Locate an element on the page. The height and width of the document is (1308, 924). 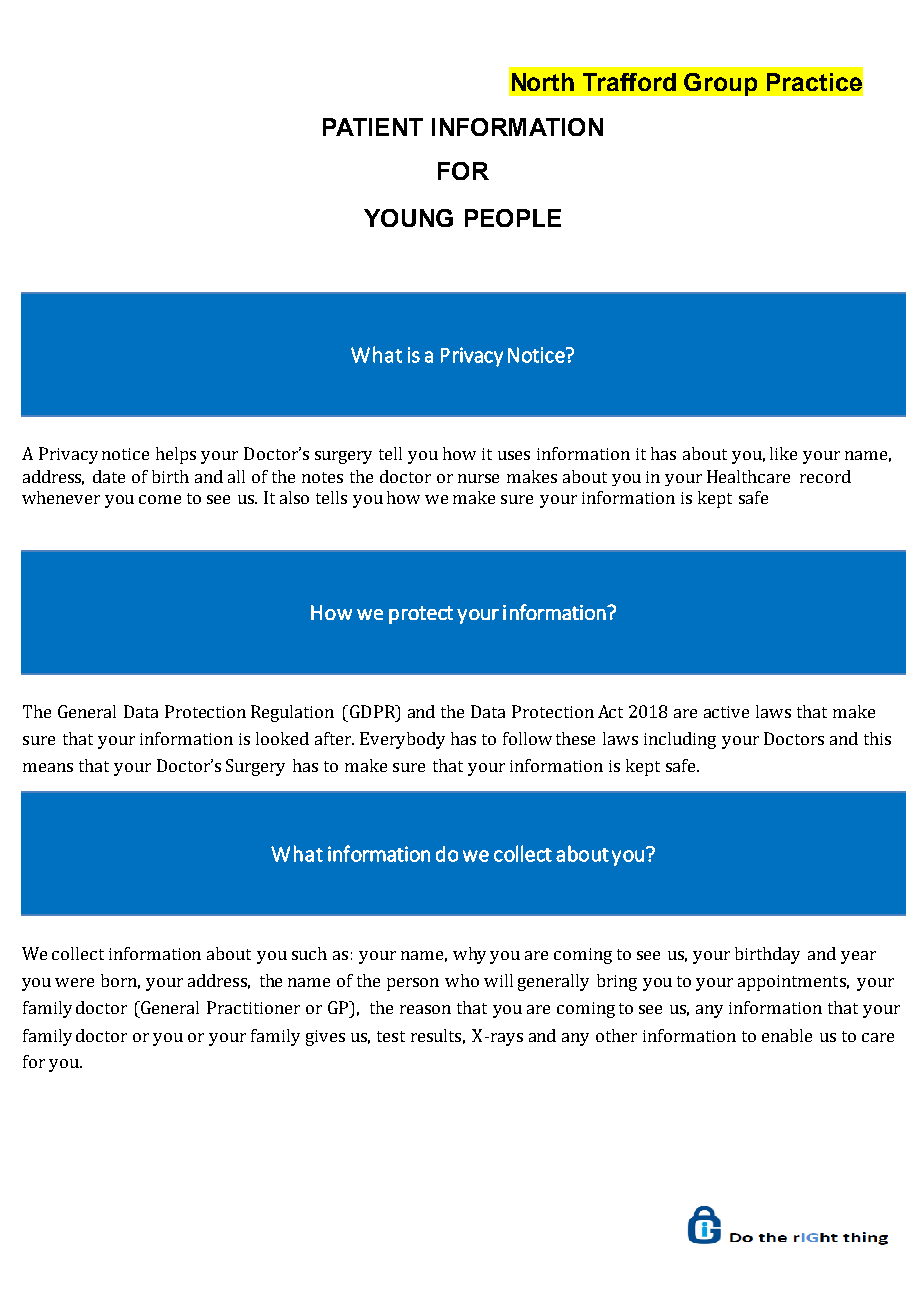
come is located at coordinates (160, 499).
